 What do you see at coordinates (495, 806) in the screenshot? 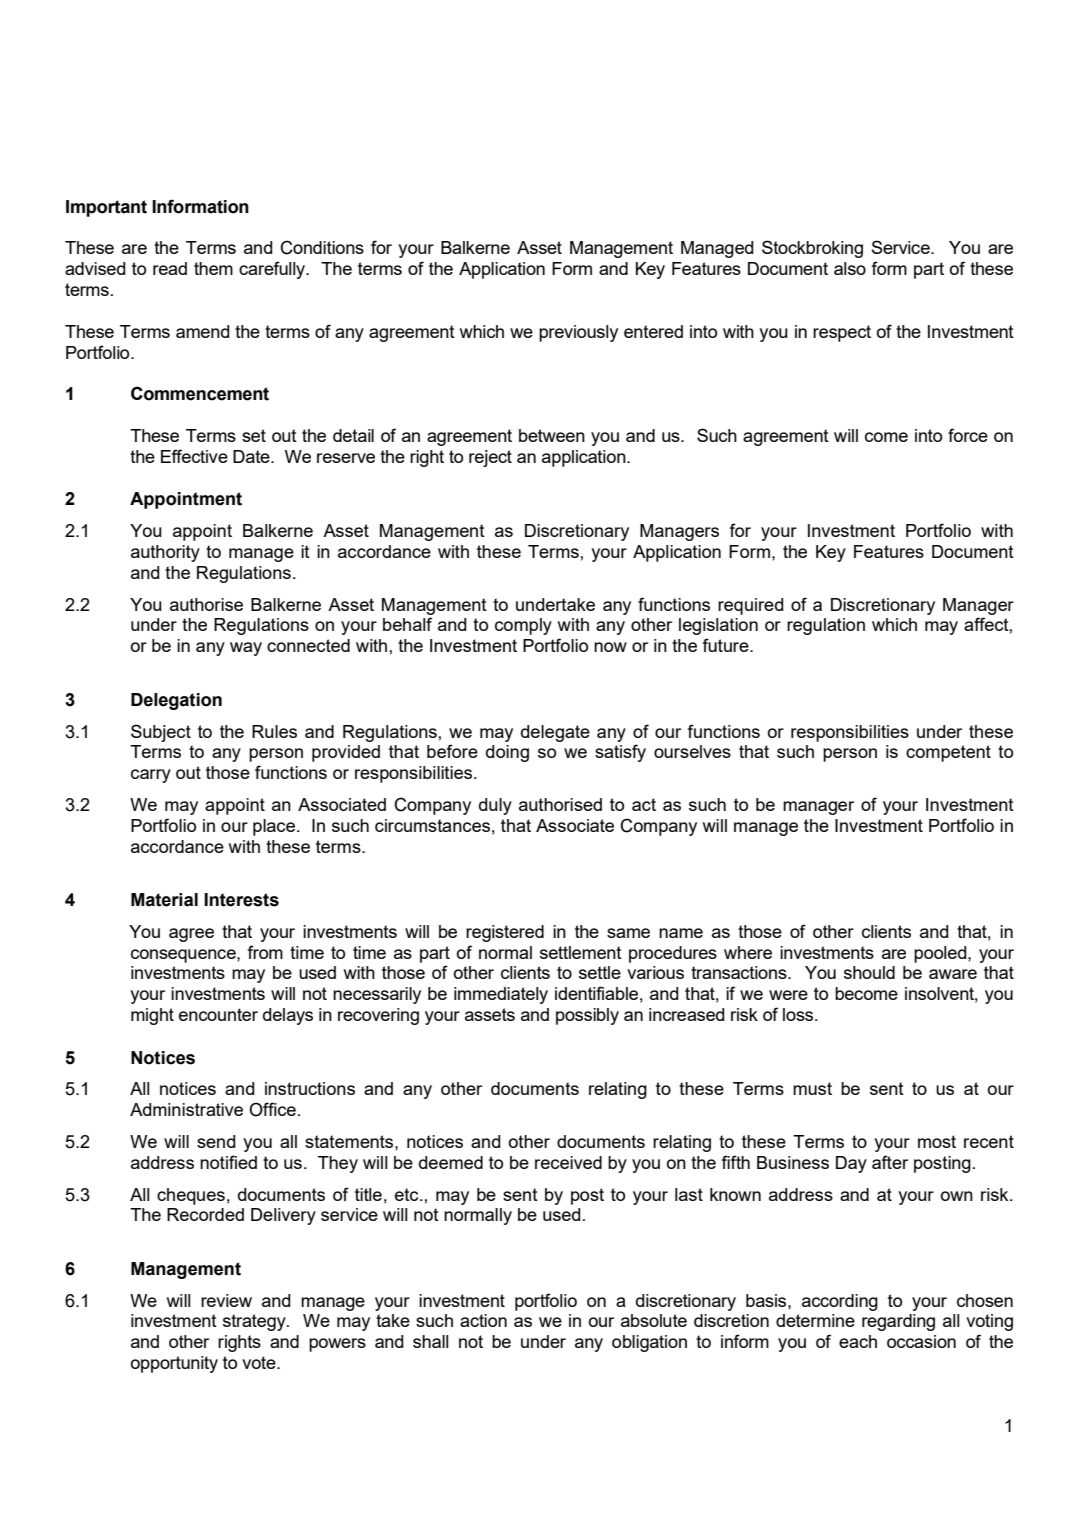
I see `duly` at bounding box center [495, 806].
